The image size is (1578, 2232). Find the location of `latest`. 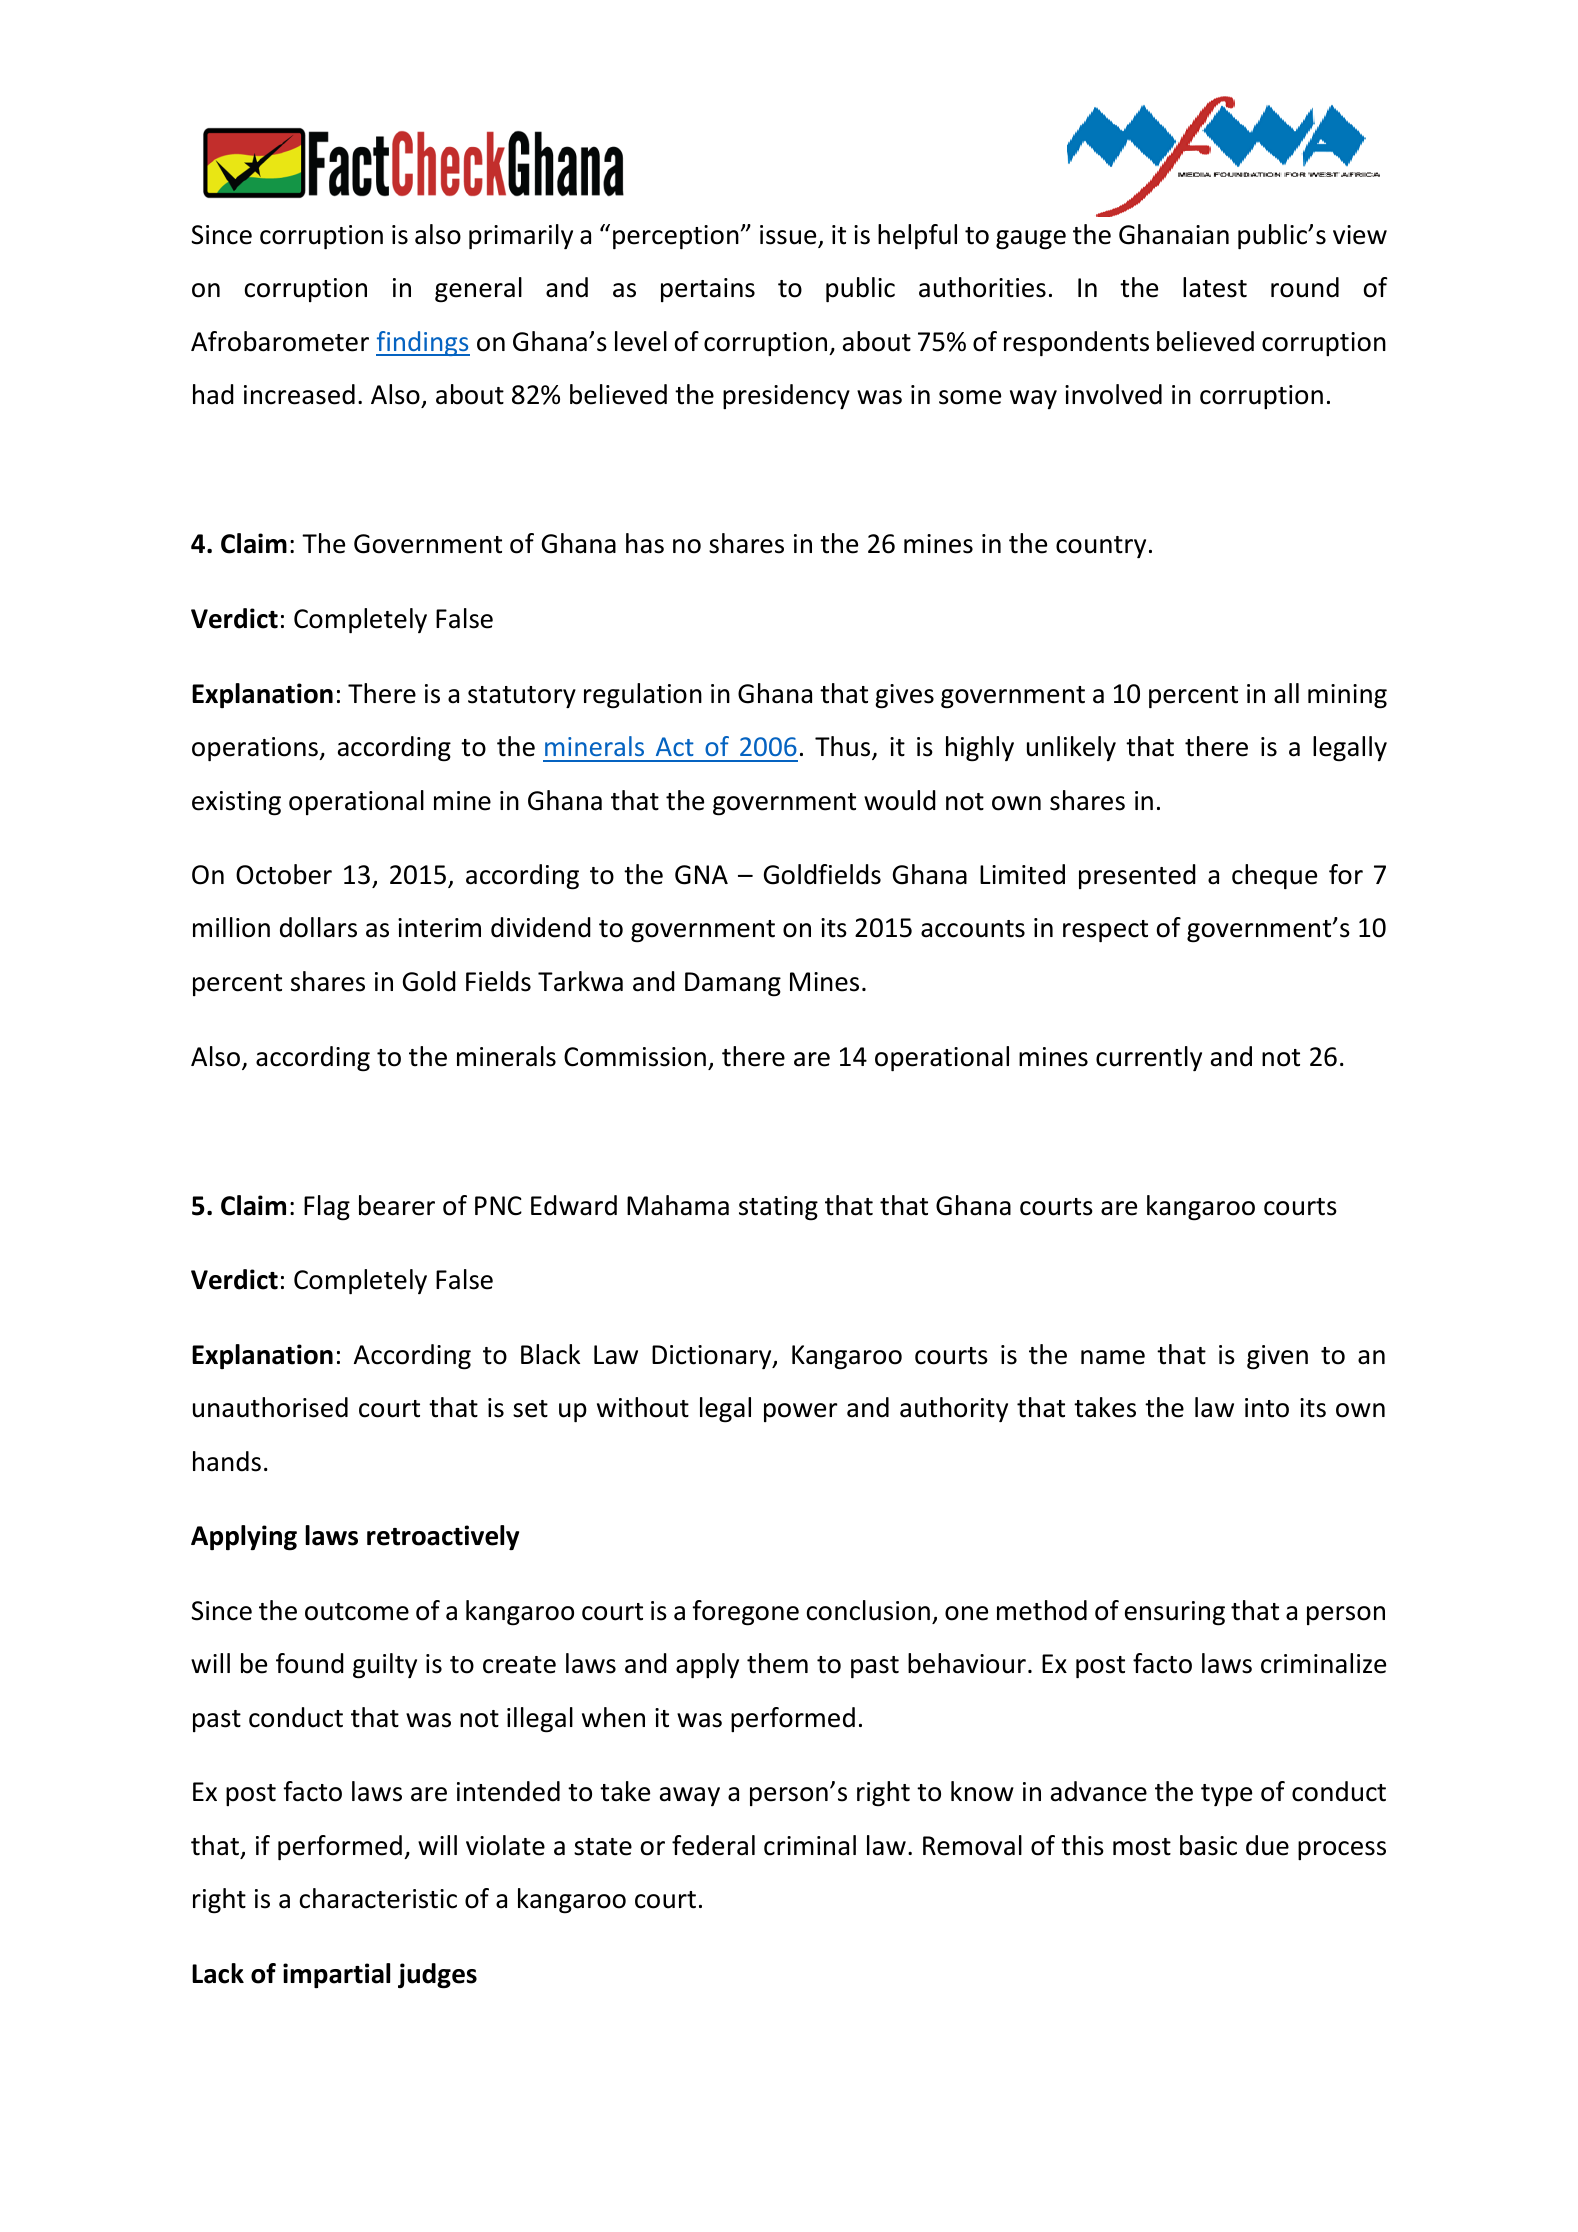

latest is located at coordinates (1215, 287).
